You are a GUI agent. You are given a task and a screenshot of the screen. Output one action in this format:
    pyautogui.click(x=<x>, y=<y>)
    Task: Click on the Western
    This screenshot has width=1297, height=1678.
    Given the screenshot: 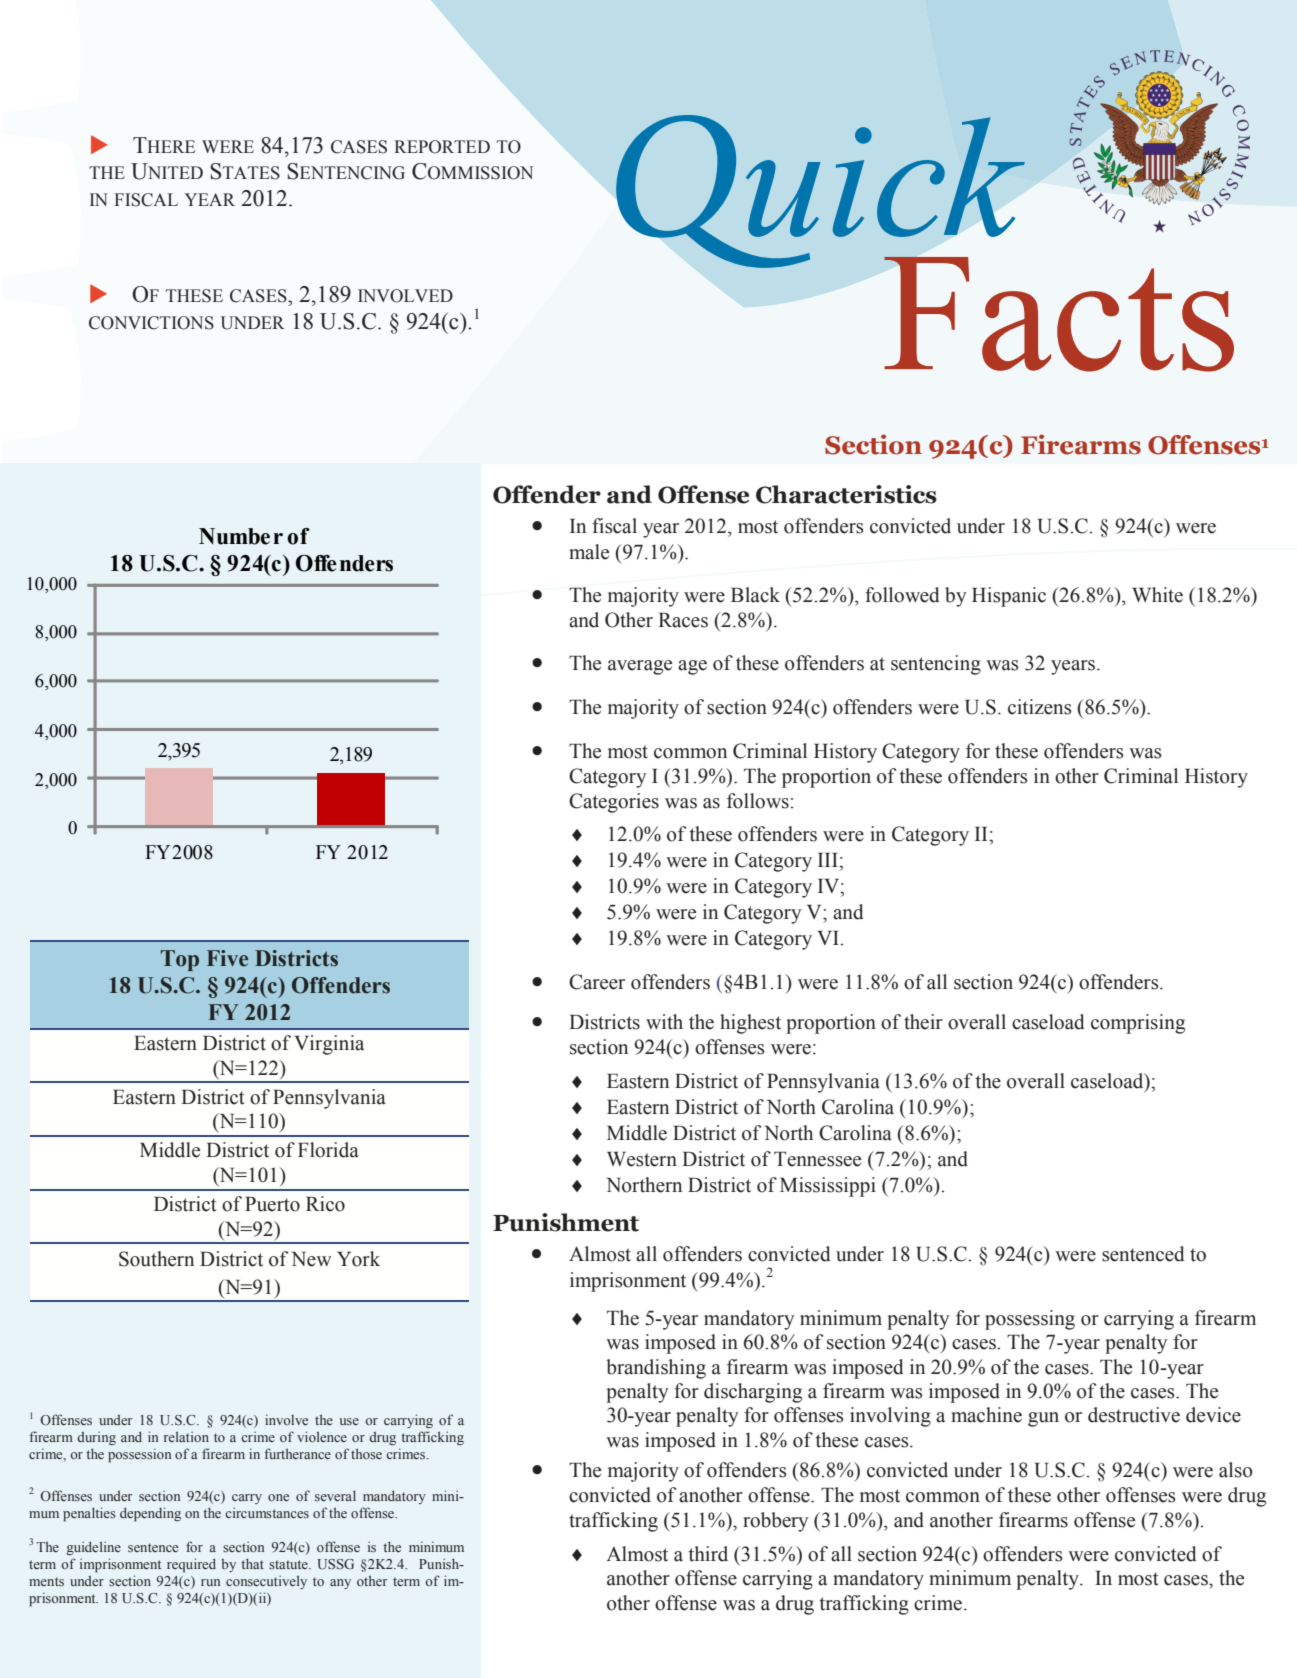 What is the action you would take?
    pyautogui.click(x=642, y=1159)
